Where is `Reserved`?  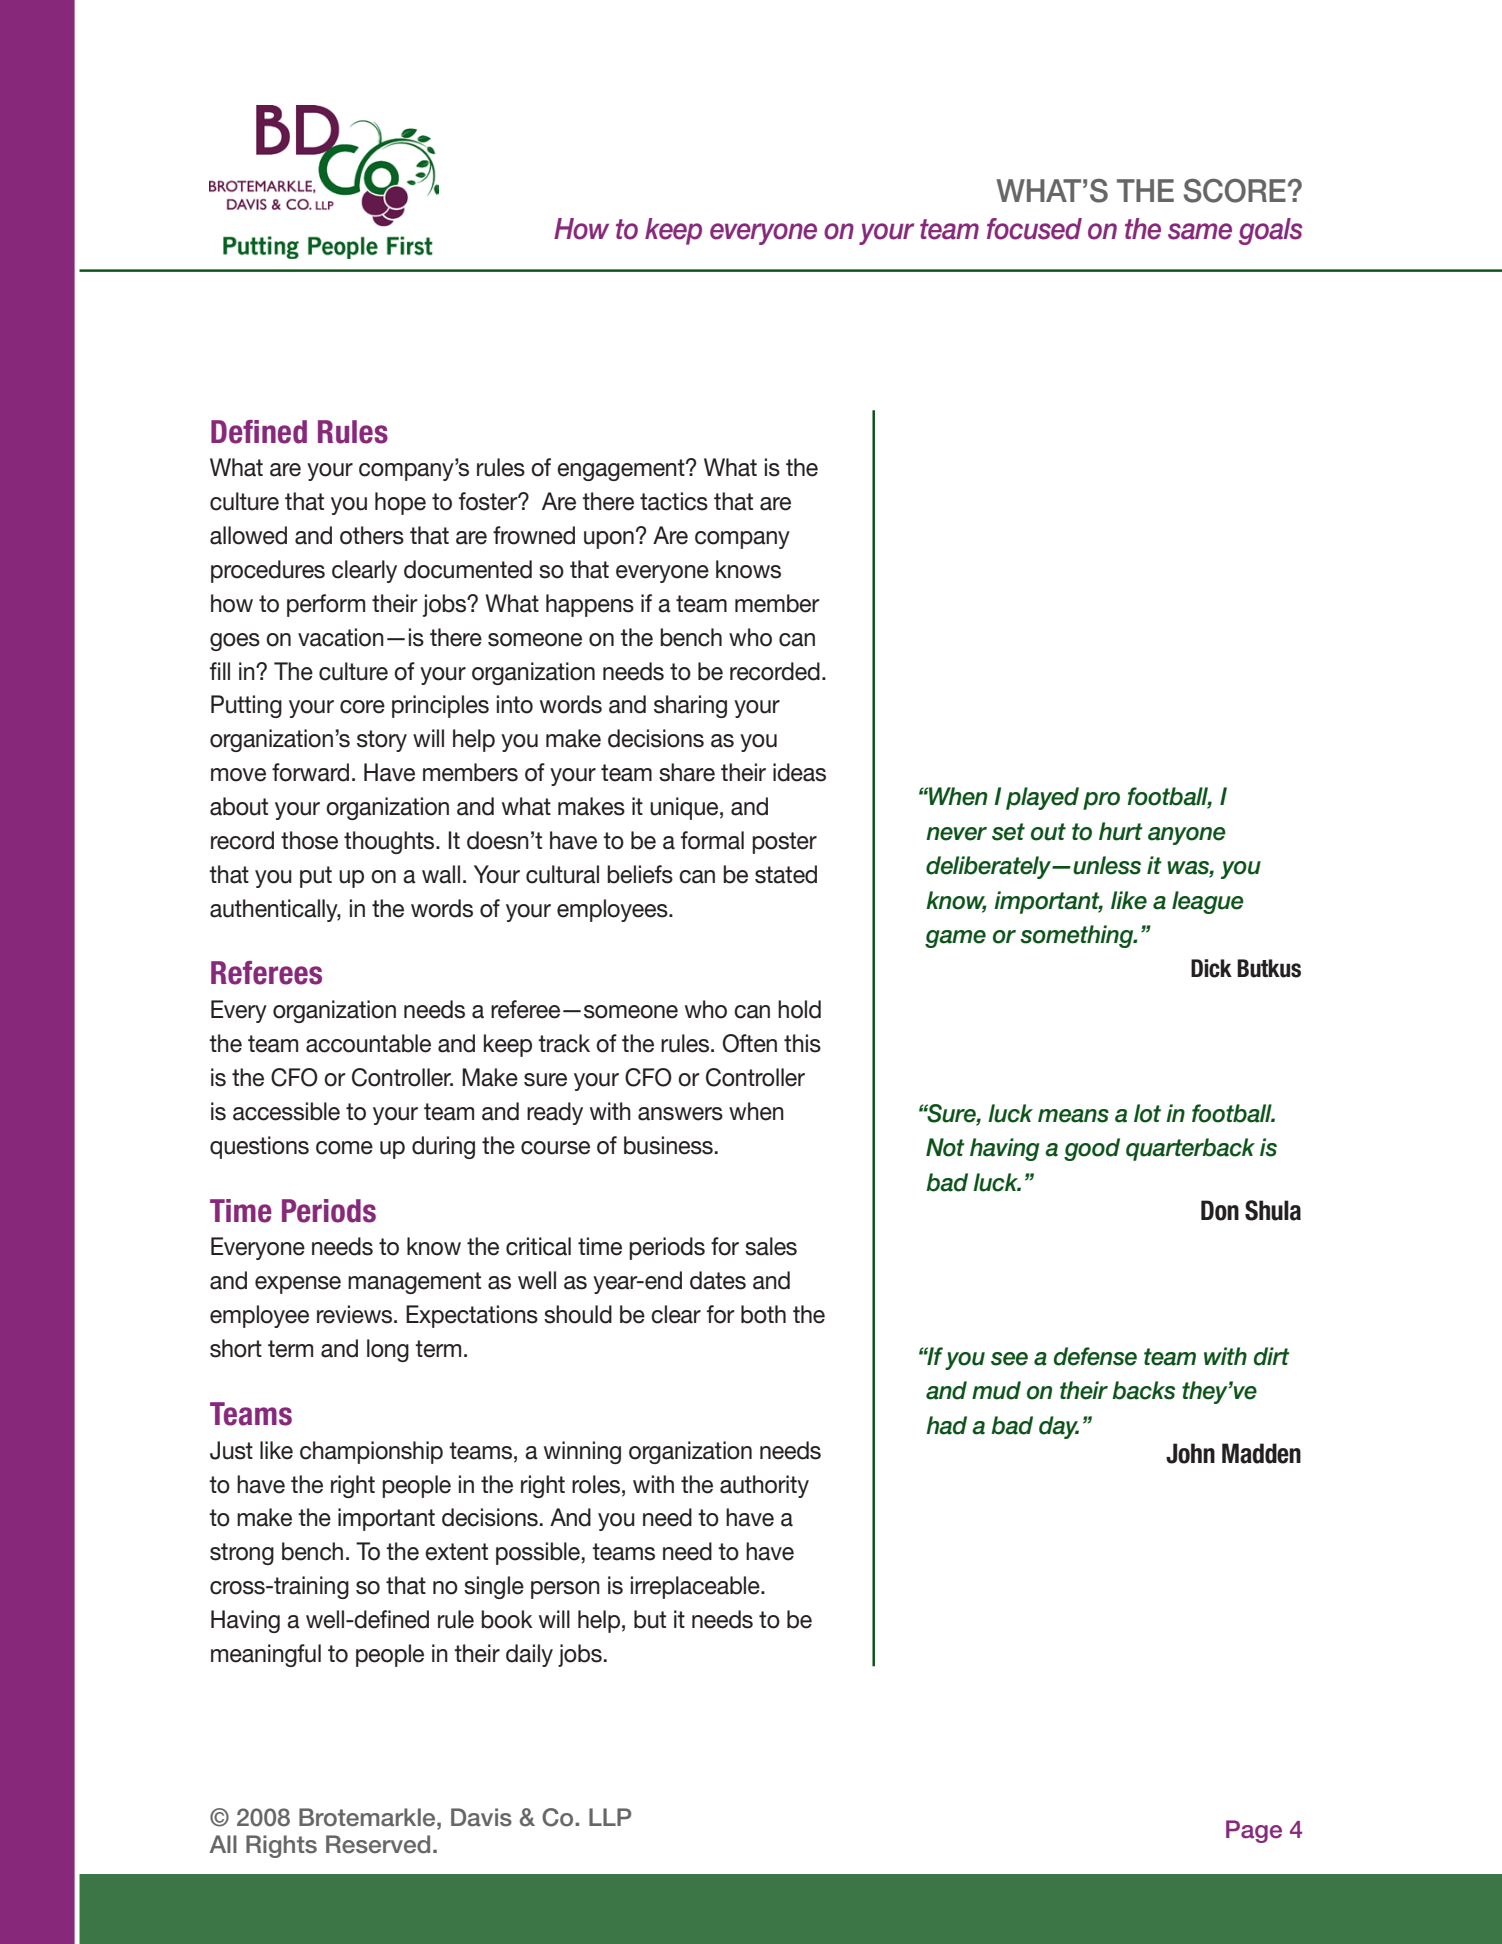 Reserved is located at coordinates (378, 1844).
